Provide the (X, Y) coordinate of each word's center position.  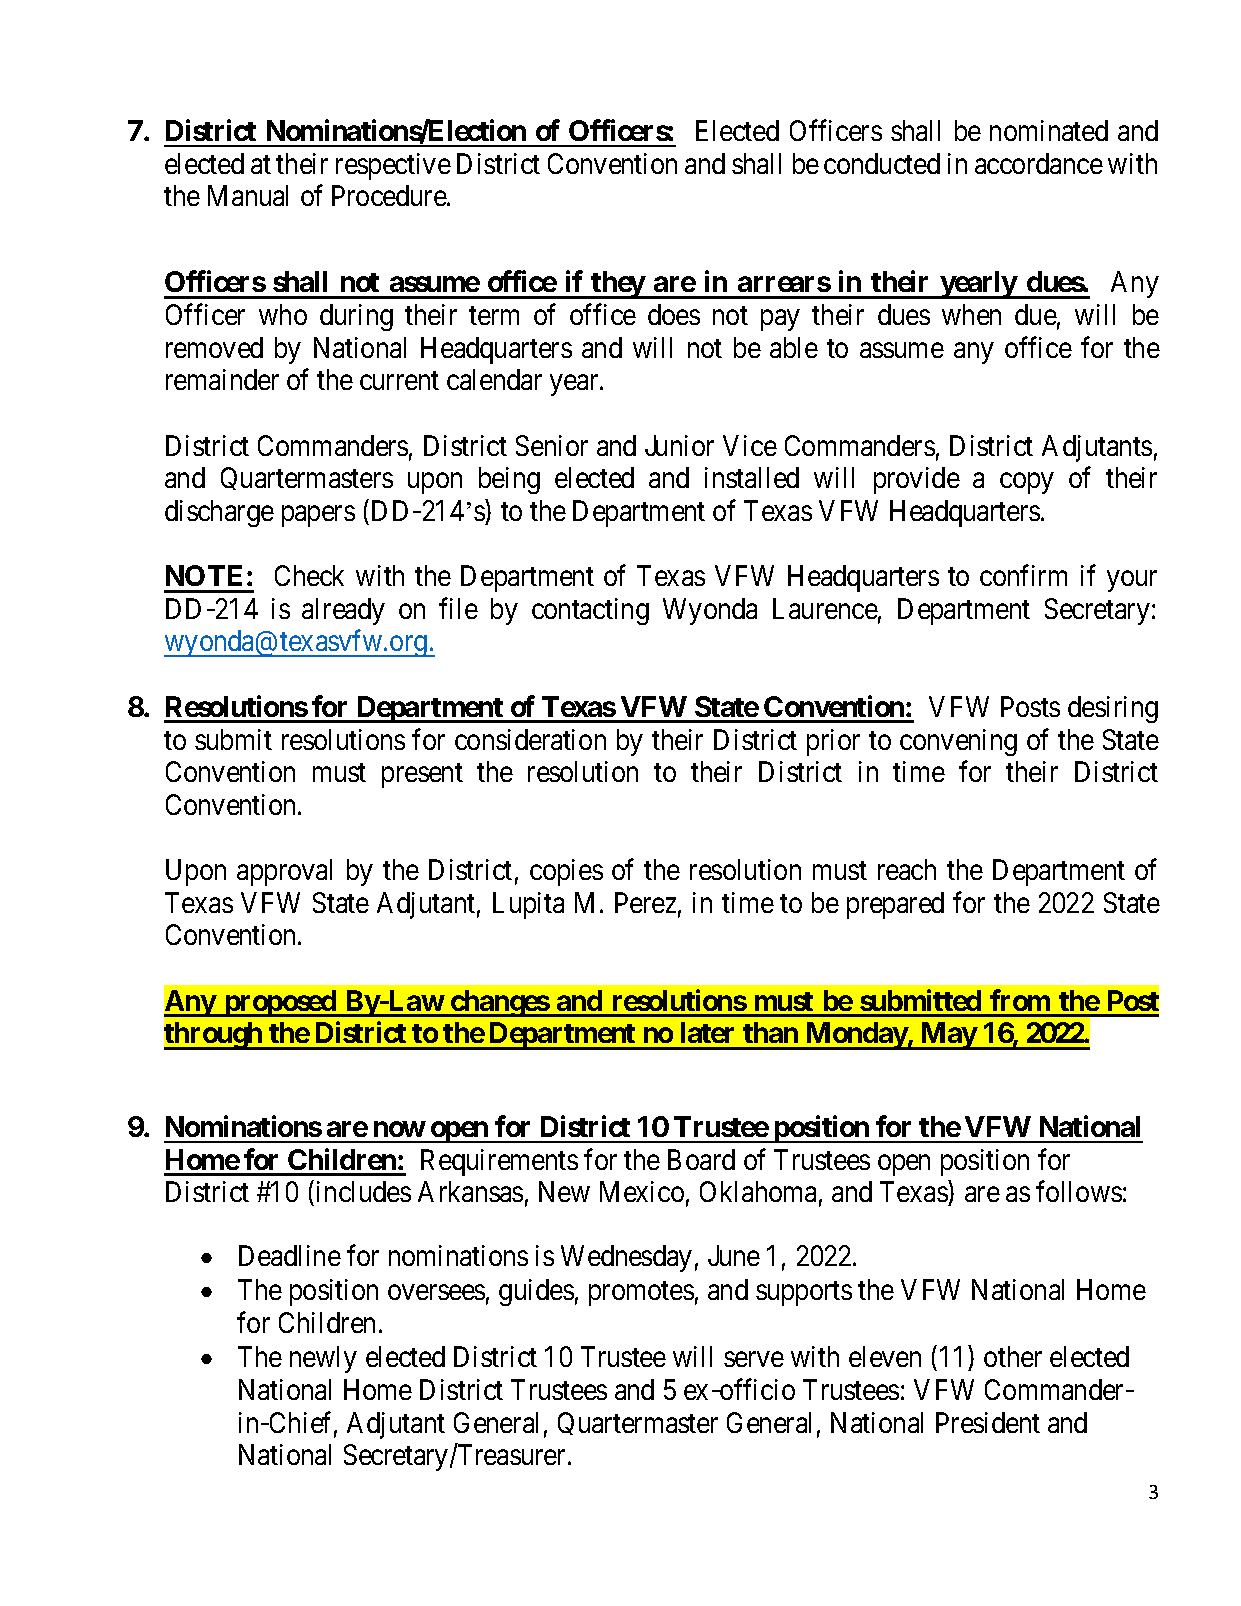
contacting (590, 611)
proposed (280, 1003)
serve (754, 1359)
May (948, 1036)
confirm (1023, 575)
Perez (645, 902)
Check (309, 575)
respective (393, 166)
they (618, 285)
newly (323, 1359)
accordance (1039, 163)
